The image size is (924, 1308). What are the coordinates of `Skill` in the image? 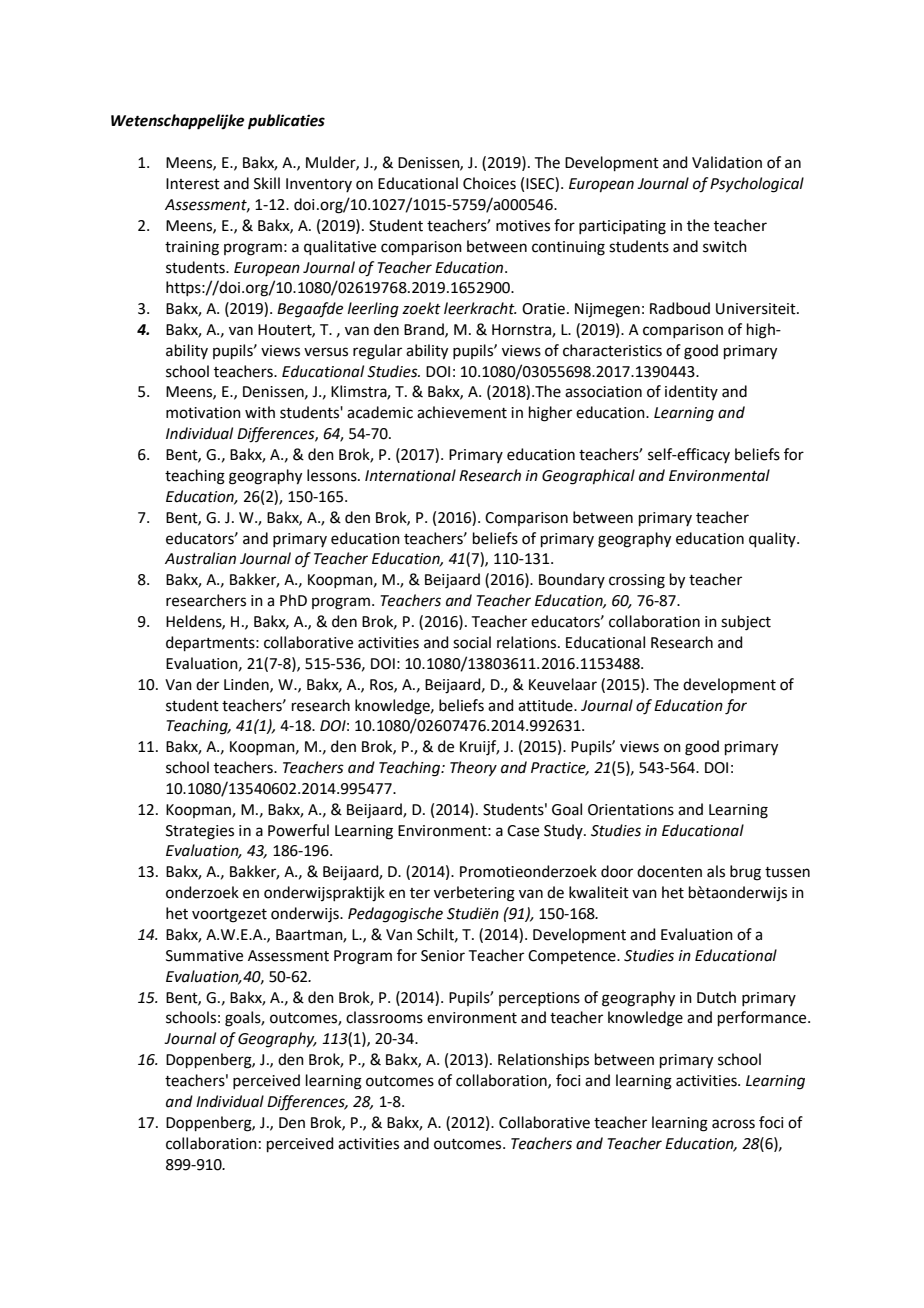 It's located at (267, 183).
